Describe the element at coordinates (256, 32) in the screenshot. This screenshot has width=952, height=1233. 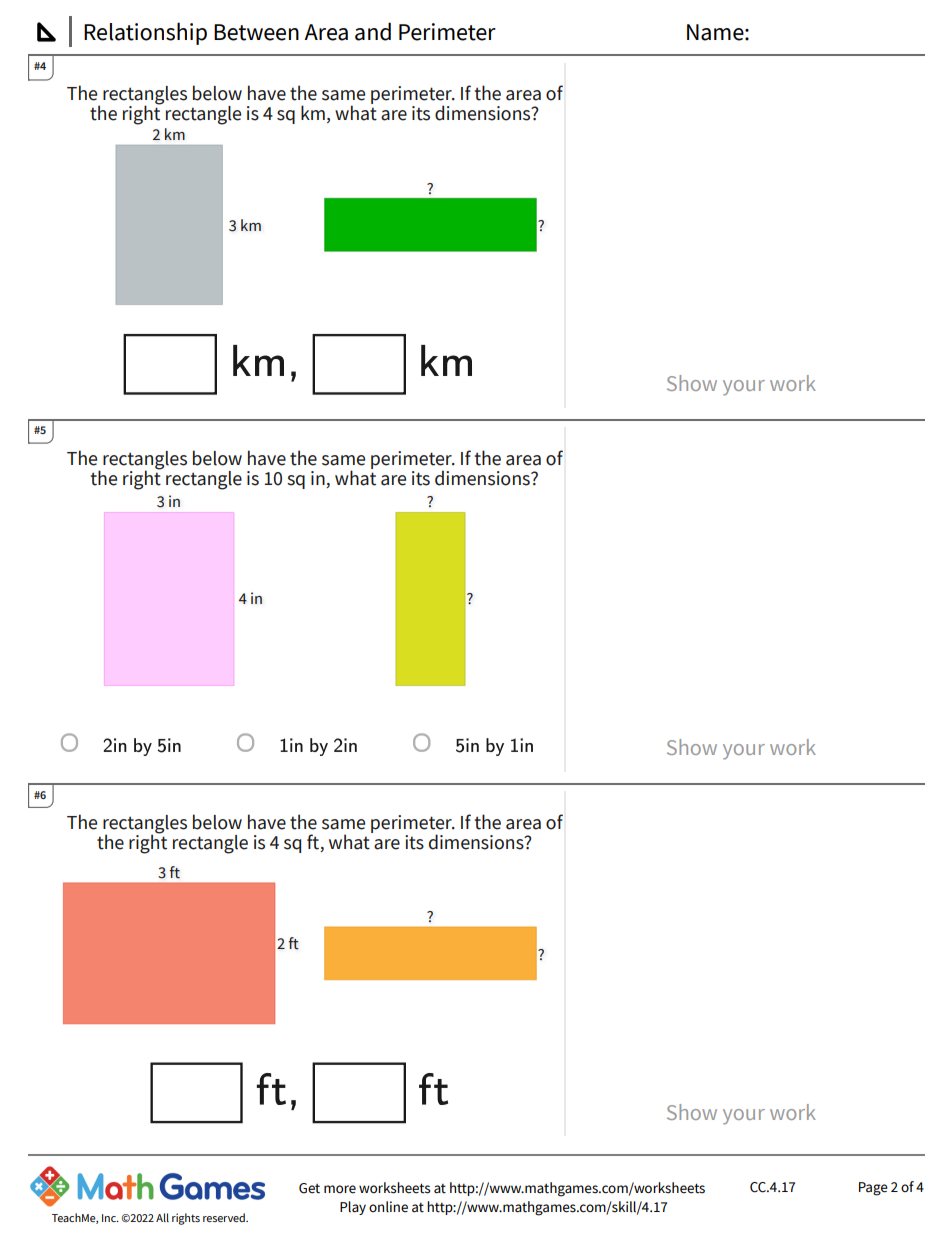
I see `Between` at that location.
